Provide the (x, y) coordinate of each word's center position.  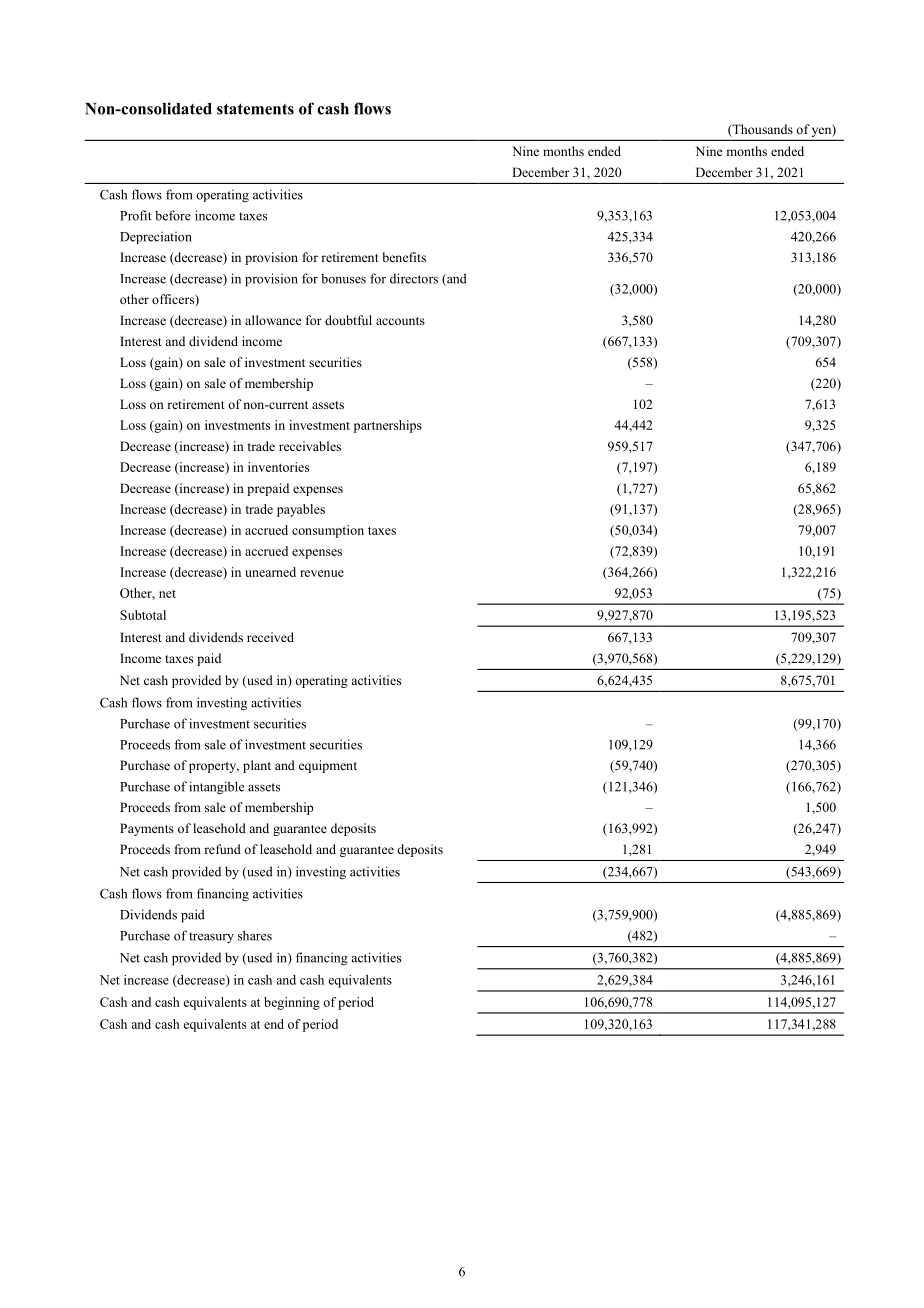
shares (255, 935)
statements (255, 109)
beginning (292, 1003)
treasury (211, 938)
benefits (404, 257)
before (173, 215)
